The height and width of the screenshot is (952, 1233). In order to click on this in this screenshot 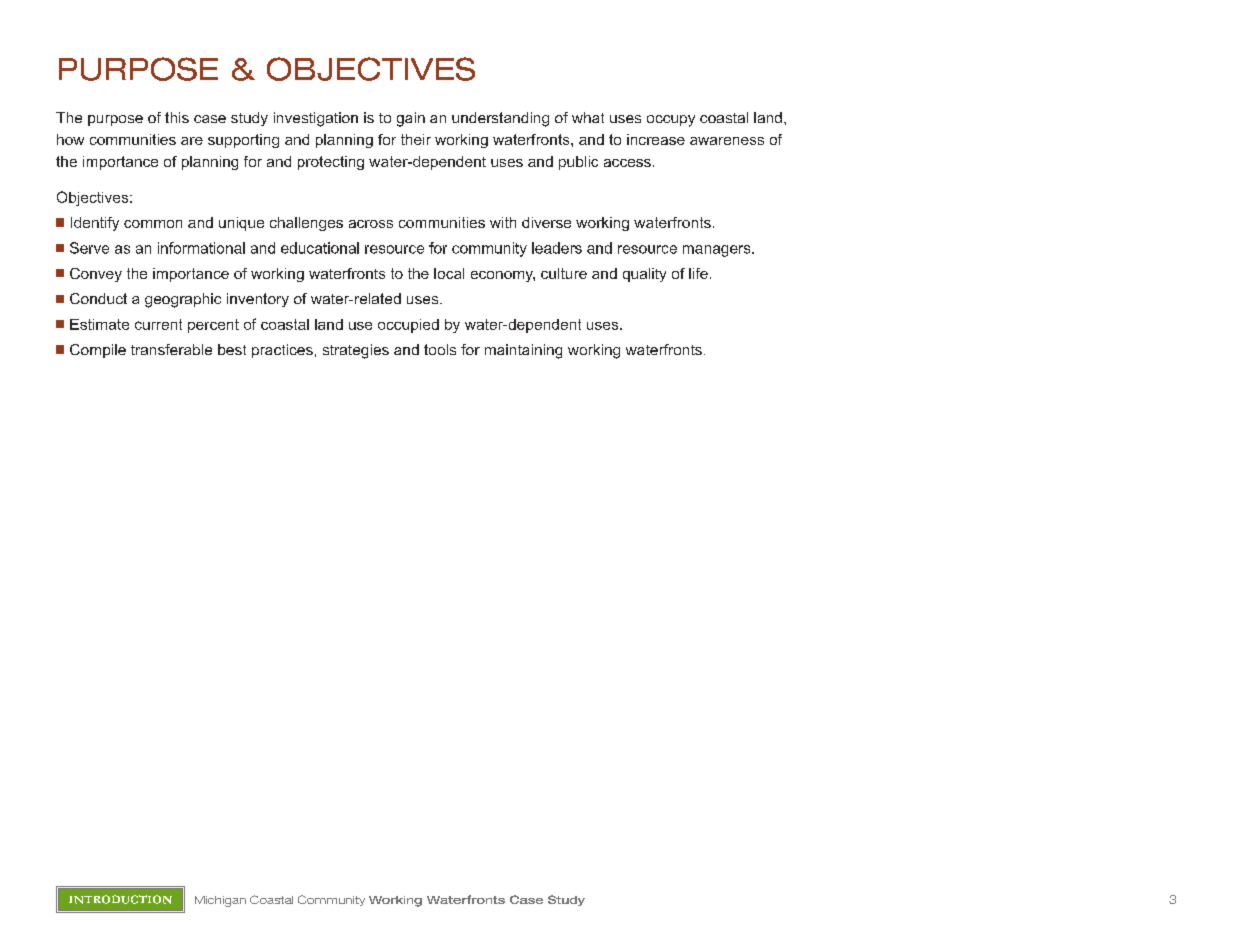, I will do `click(177, 117)`.
